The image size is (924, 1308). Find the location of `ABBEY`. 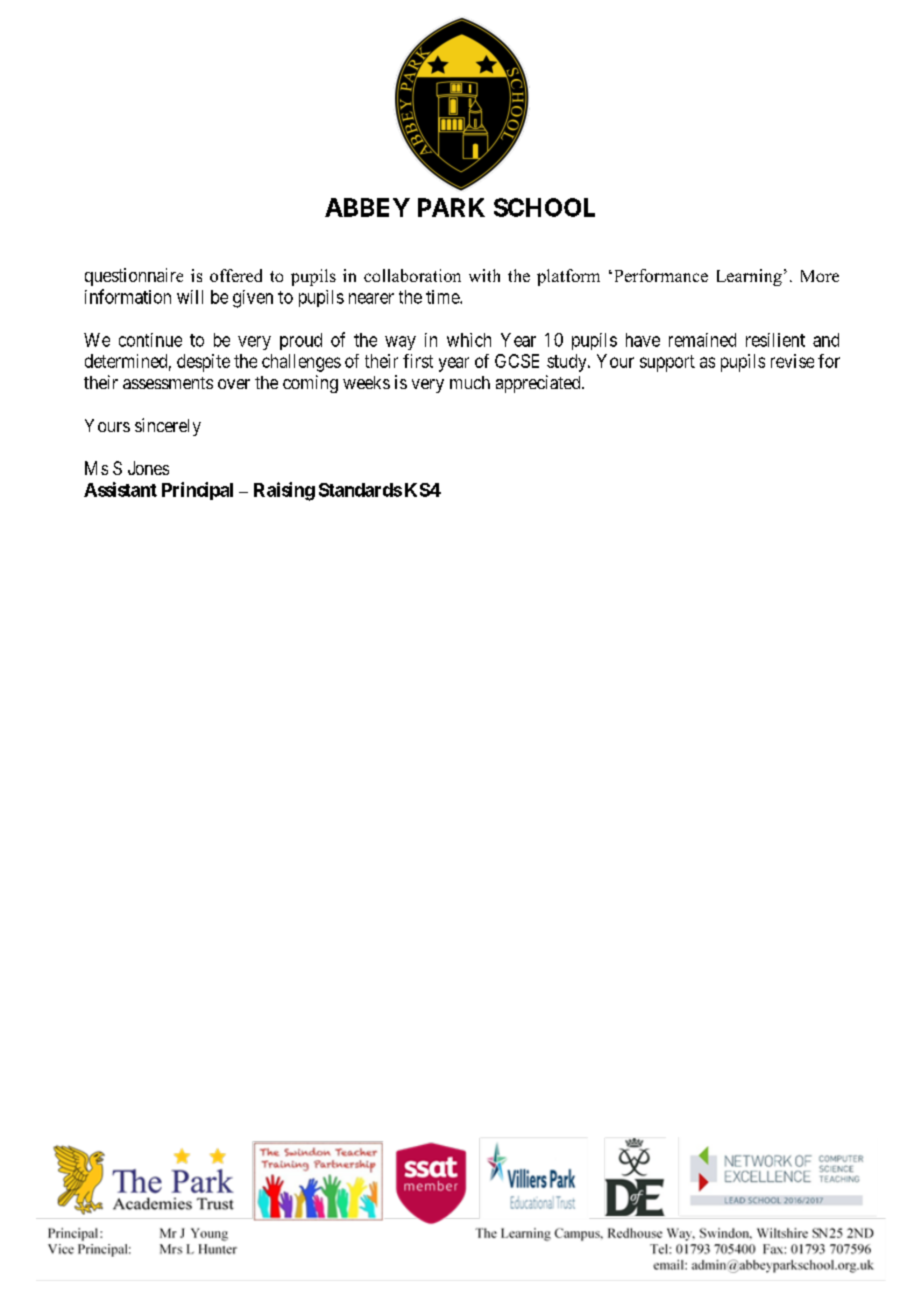

ABBEY is located at coordinates (367, 207).
